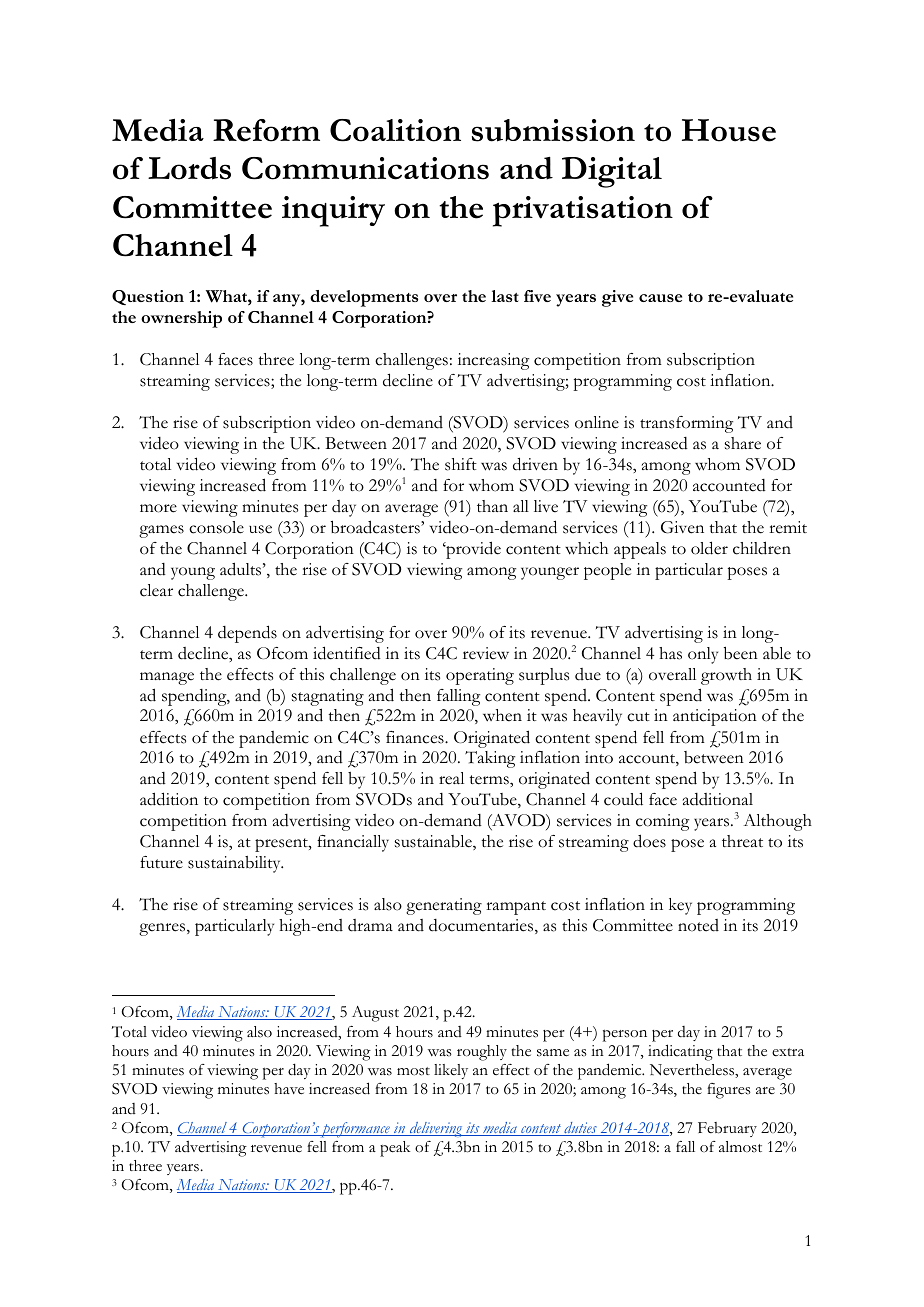  What do you see at coordinates (395, 130) in the image?
I see `Coalition` at bounding box center [395, 130].
